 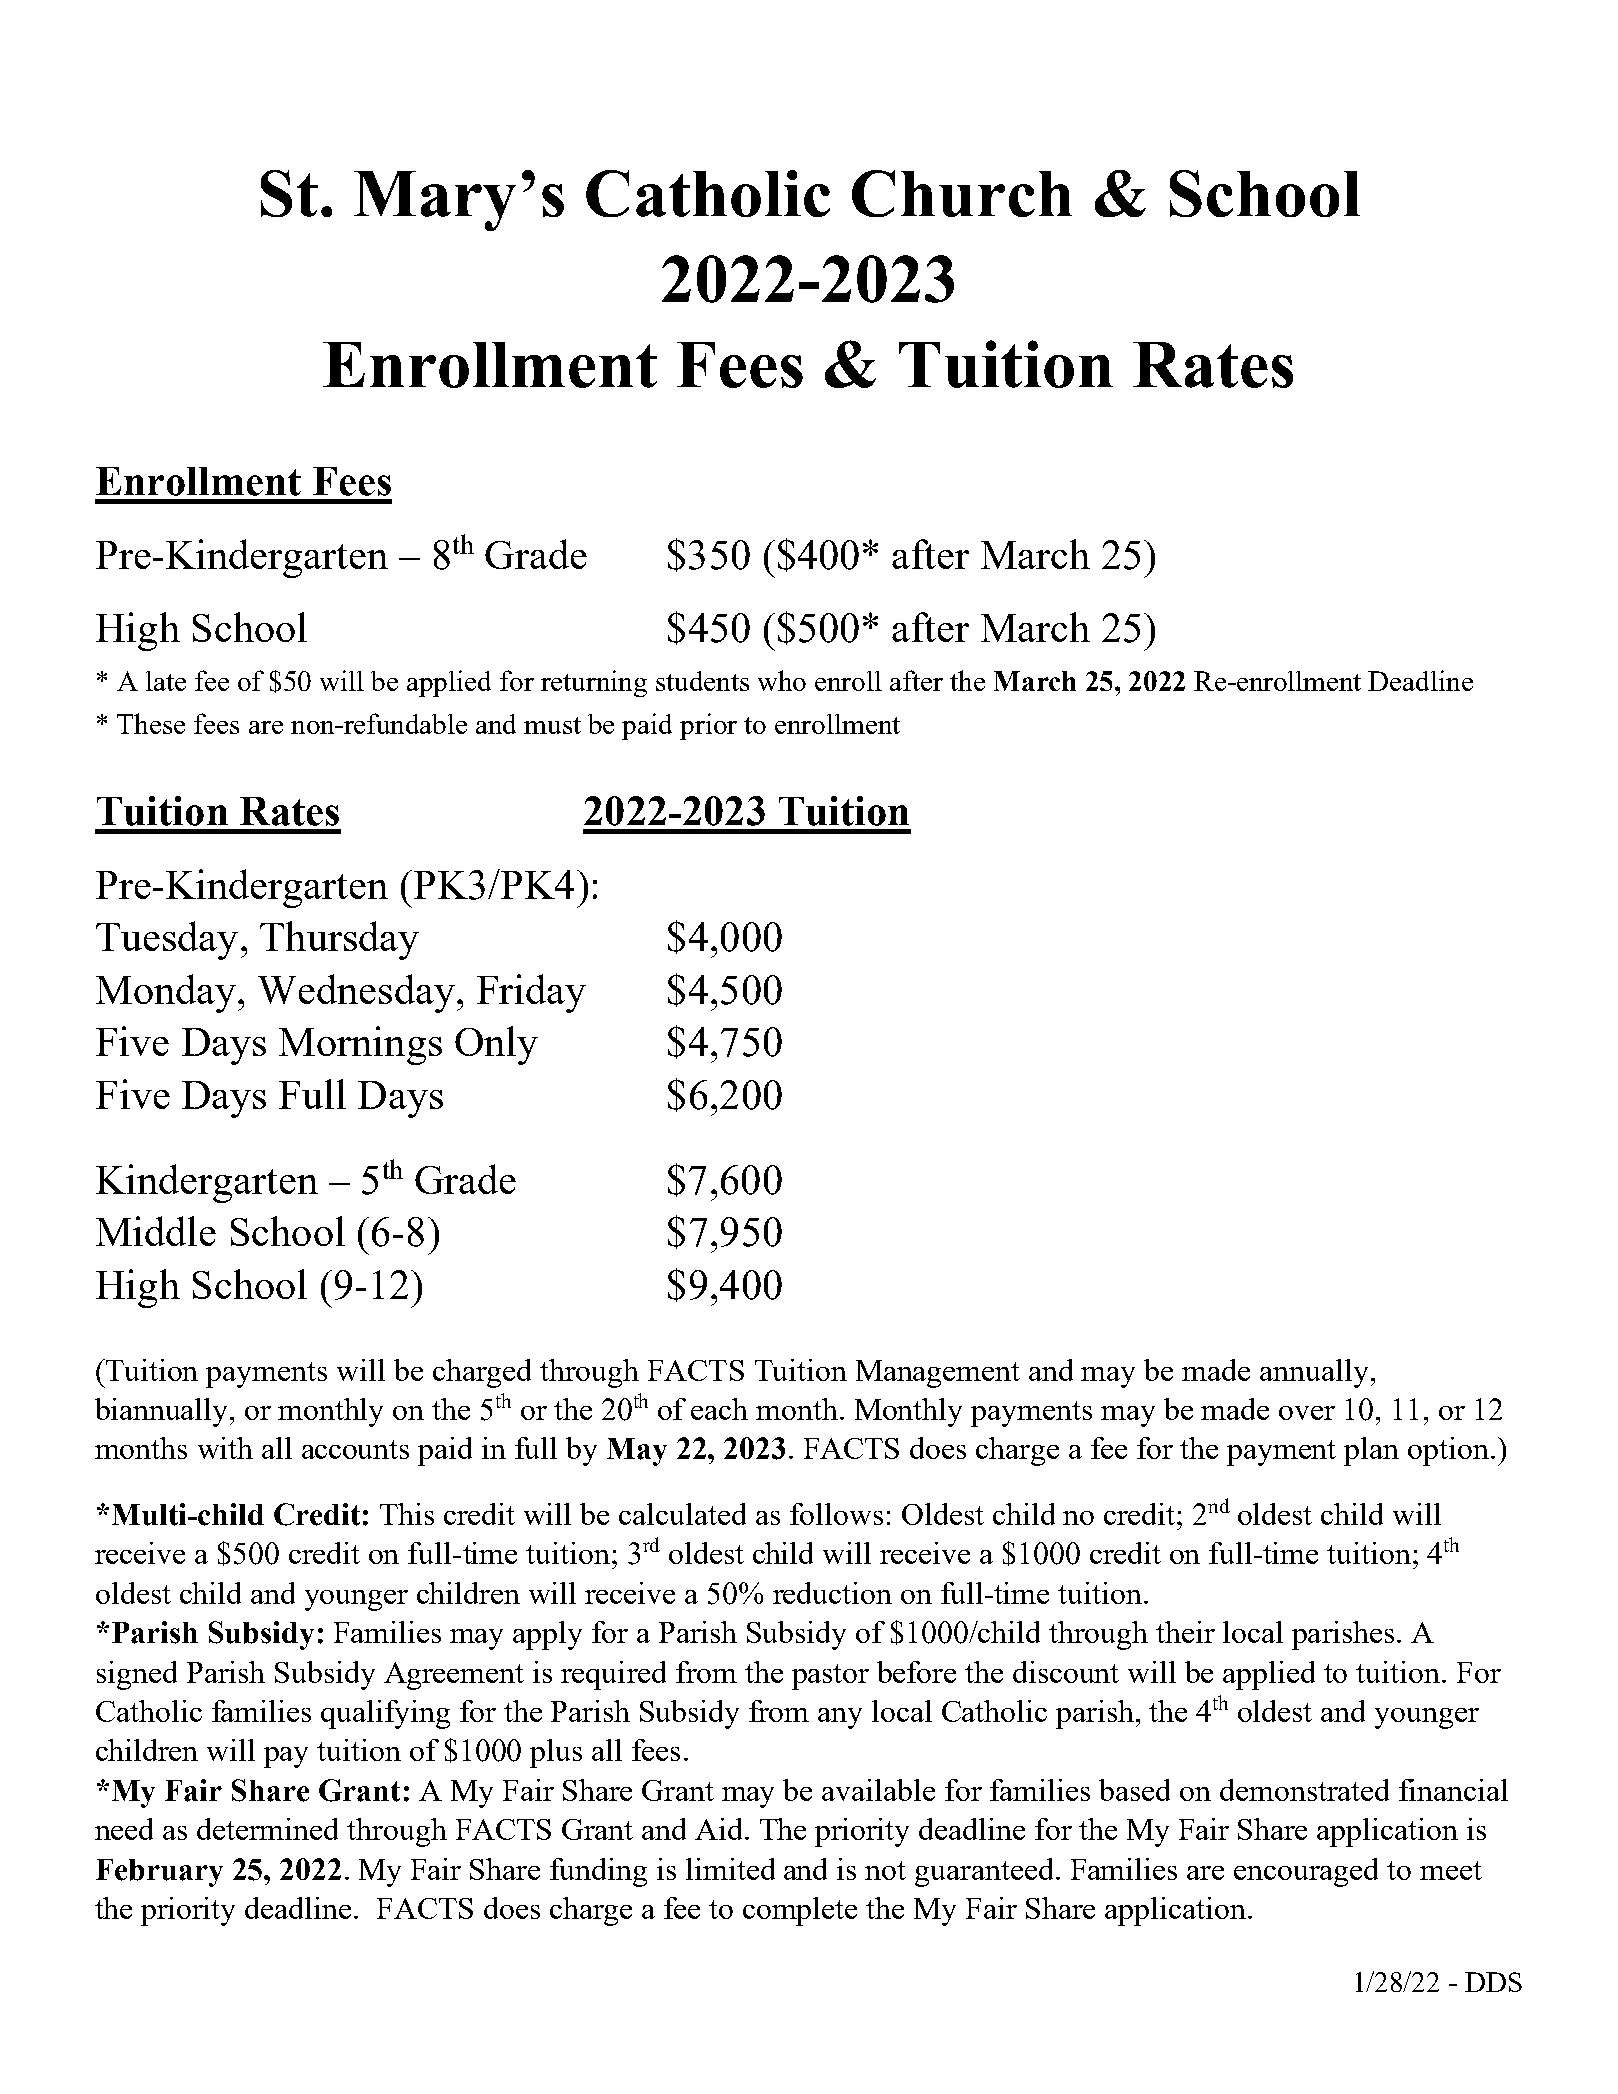 What do you see at coordinates (1306, 1872) in the page?
I see `encouraged` at bounding box center [1306, 1872].
